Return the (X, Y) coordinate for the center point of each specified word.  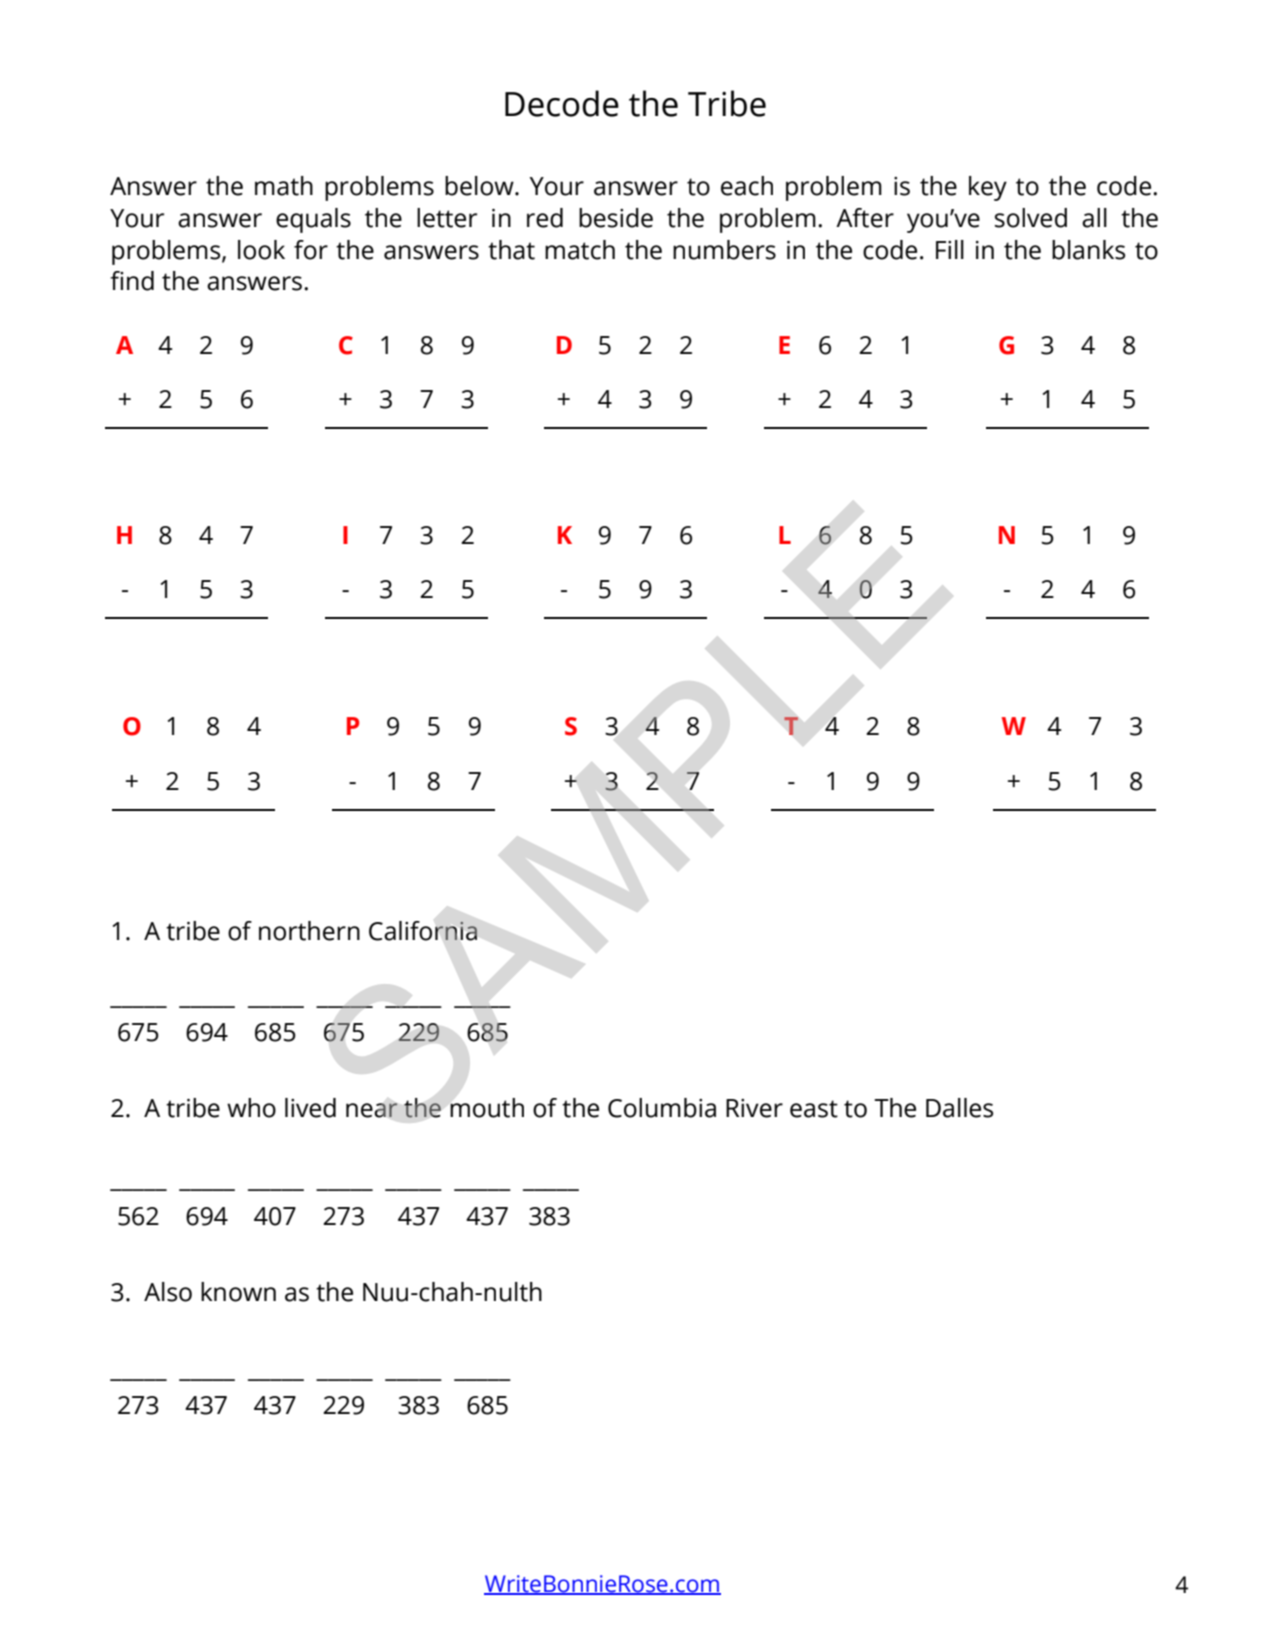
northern (309, 931)
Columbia (662, 1108)
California (423, 931)
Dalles (959, 1108)
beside (616, 218)
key (988, 188)
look (261, 250)
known (238, 1292)
